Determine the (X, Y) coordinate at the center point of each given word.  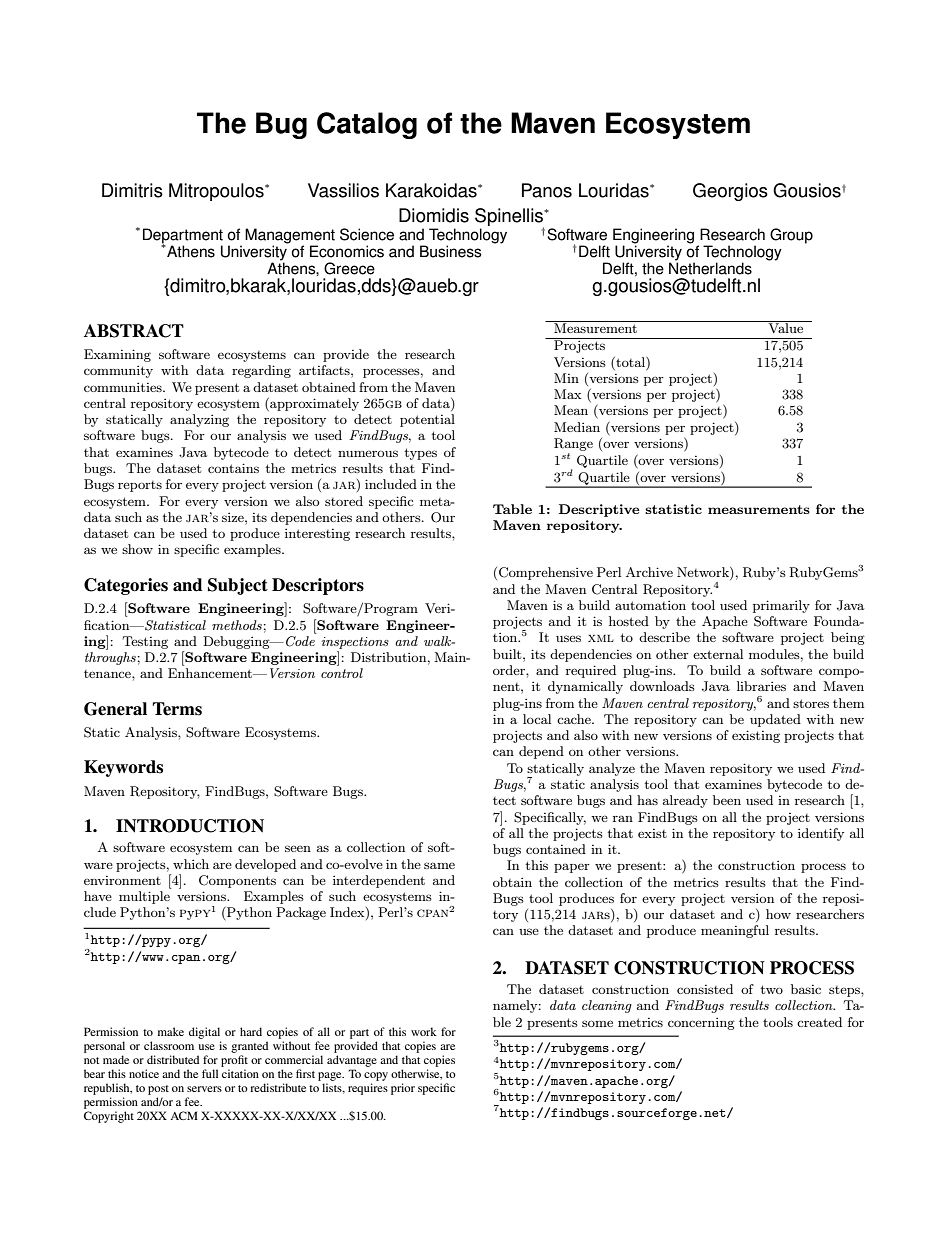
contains (233, 468)
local (537, 719)
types (421, 454)
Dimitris (132, 190)
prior (403, 1089)
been (727, 800)
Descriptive (599, 510)
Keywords (123, 768)
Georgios (730, 192)
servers (204, 1089)
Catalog (367, 125)
